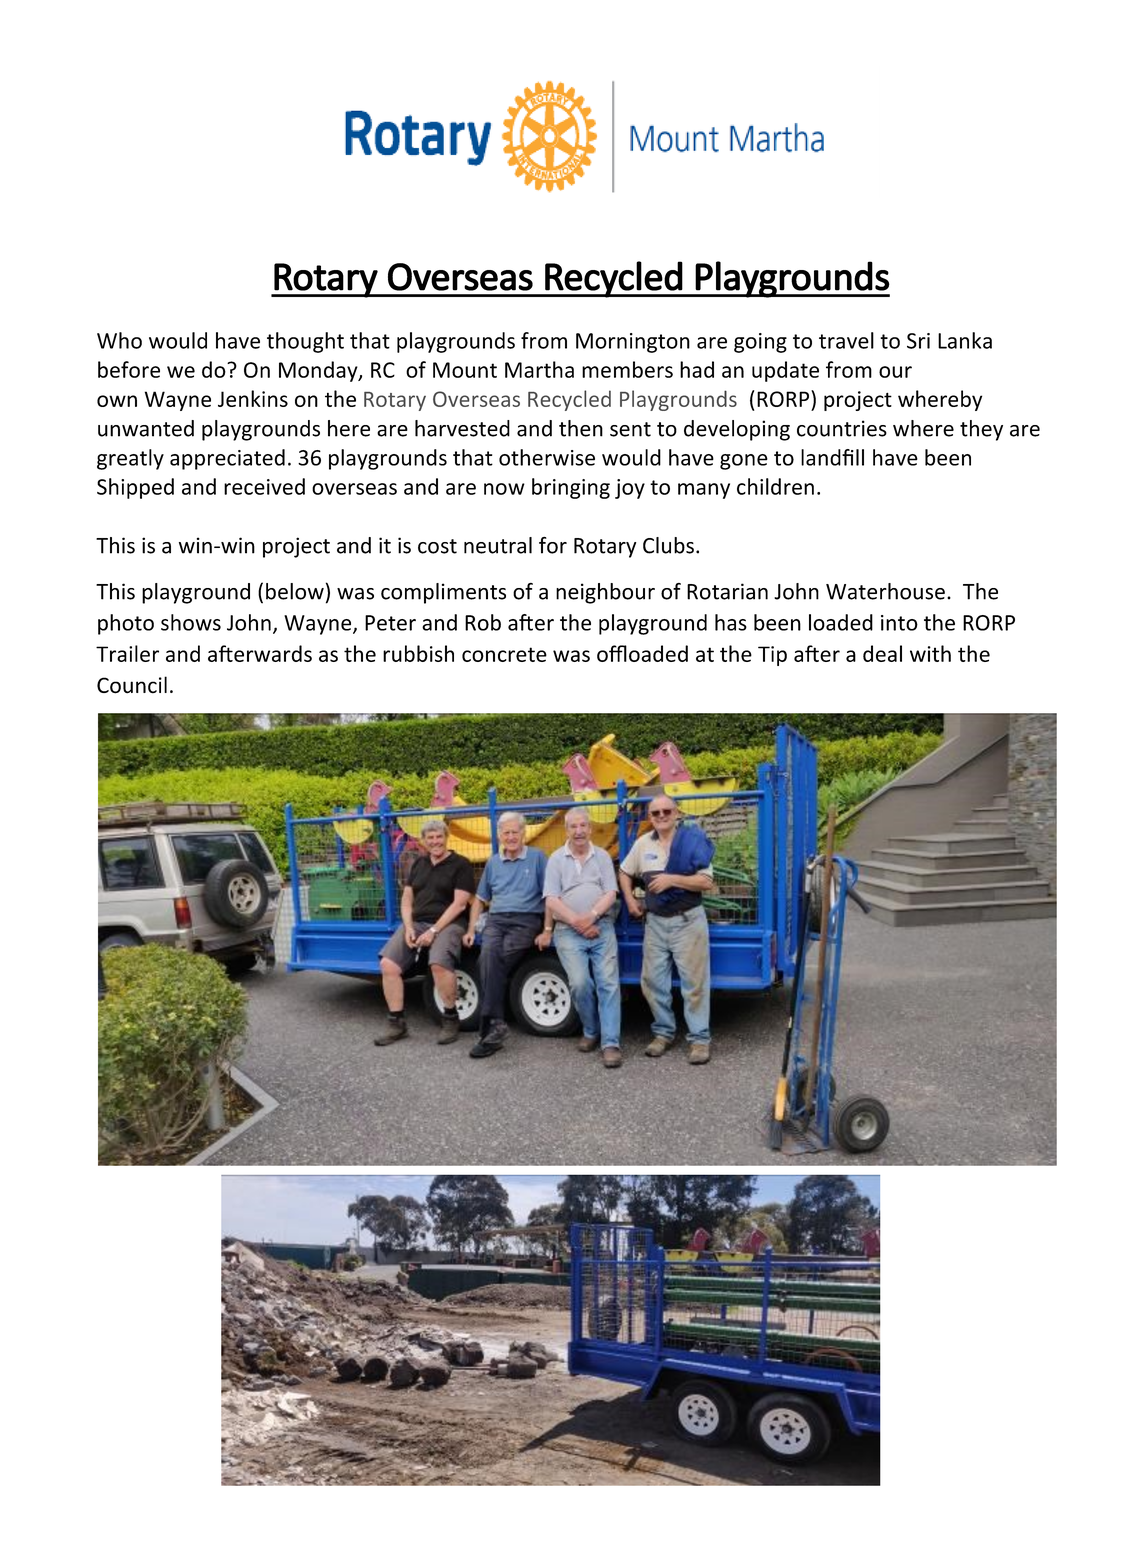 The image size is (1137, 1551). Describe the element at coordinates (305, 342) in the screenshot. I see `thought` at that location.
